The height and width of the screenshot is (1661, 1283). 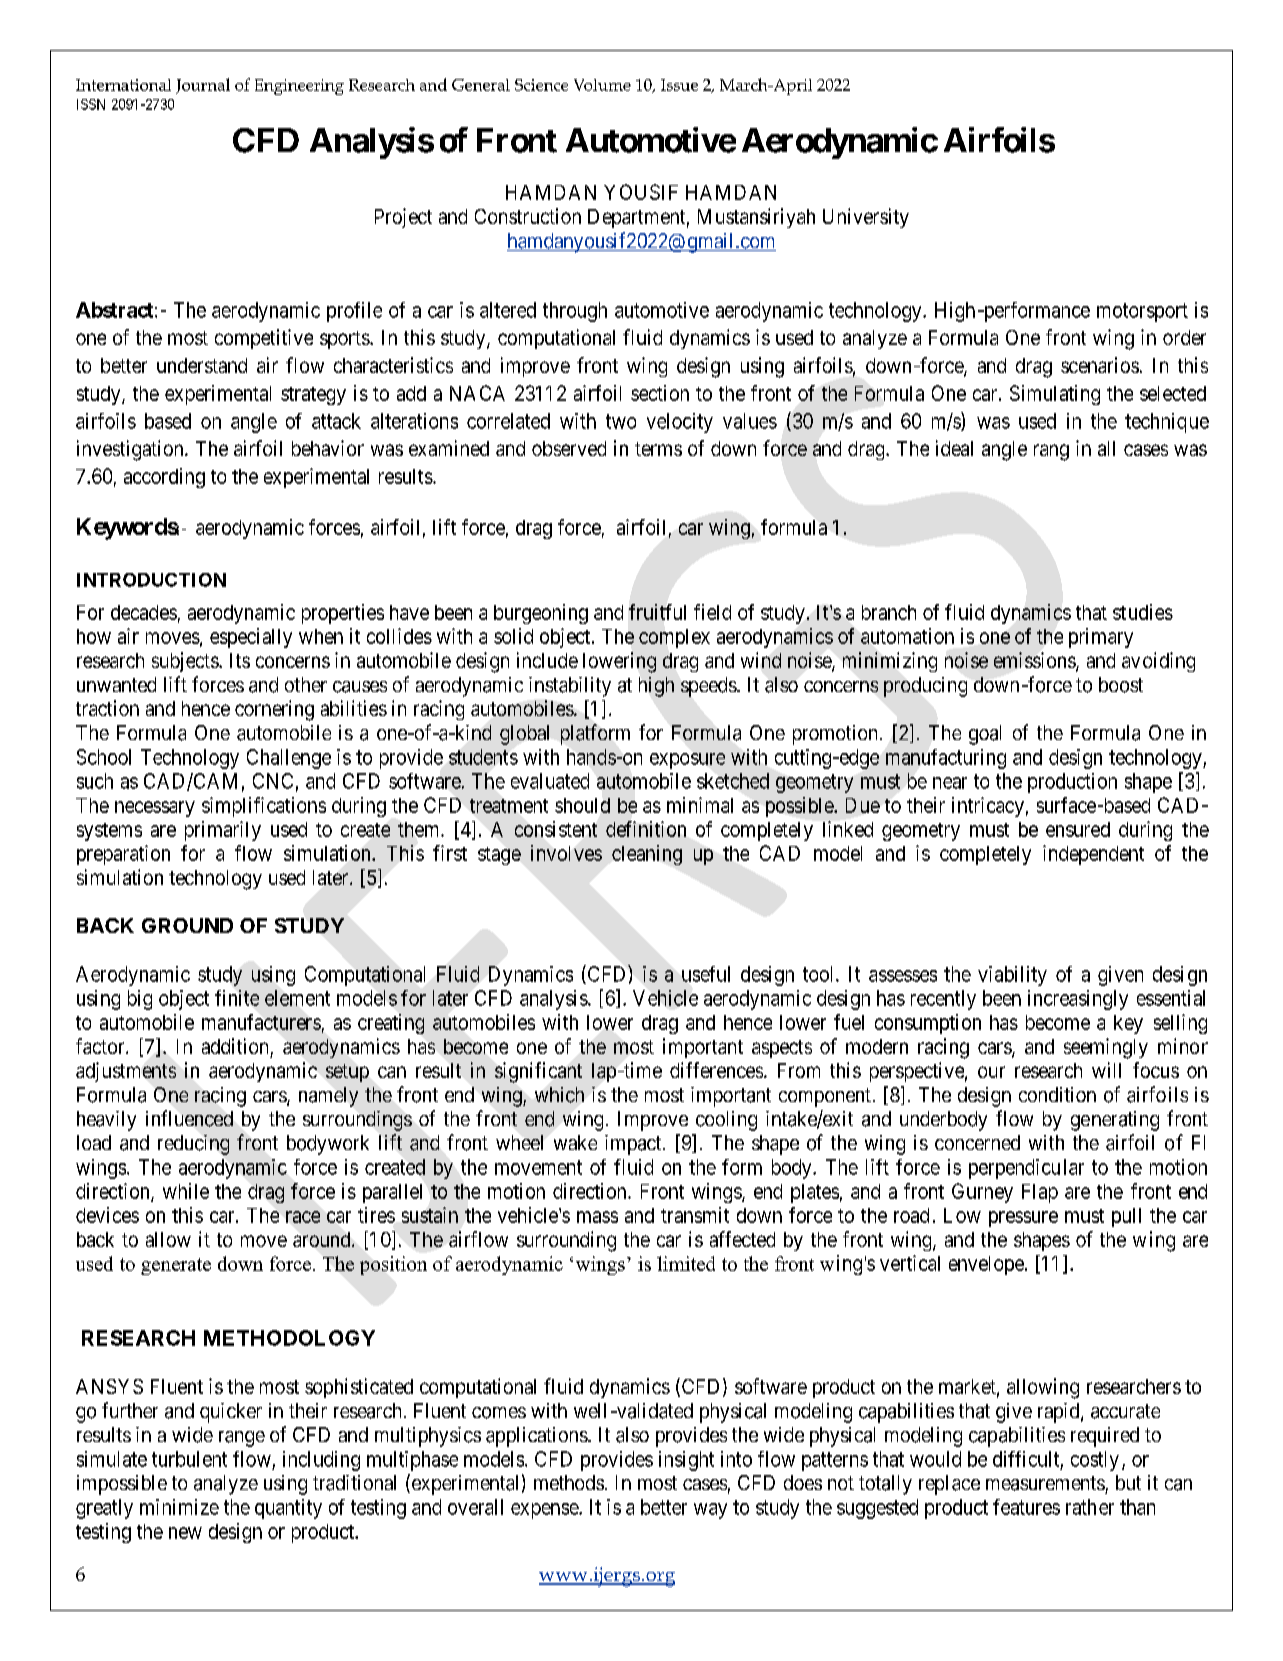 What do you see at coordinates (187, 925) in the screenshot?
I see `GROUND` at bounding box center [187, 925].
